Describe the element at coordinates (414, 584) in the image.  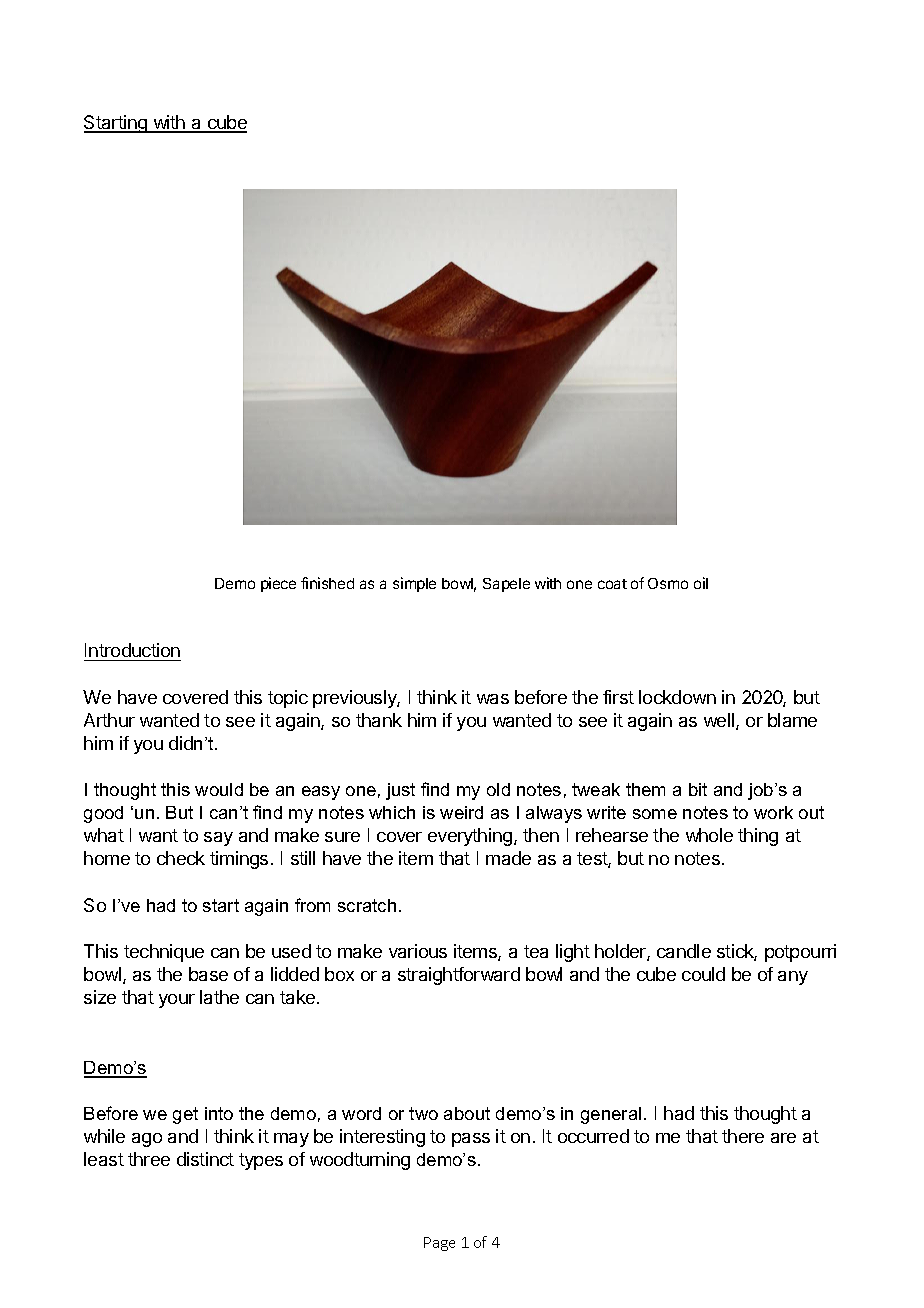
I see `simple` at that location.
